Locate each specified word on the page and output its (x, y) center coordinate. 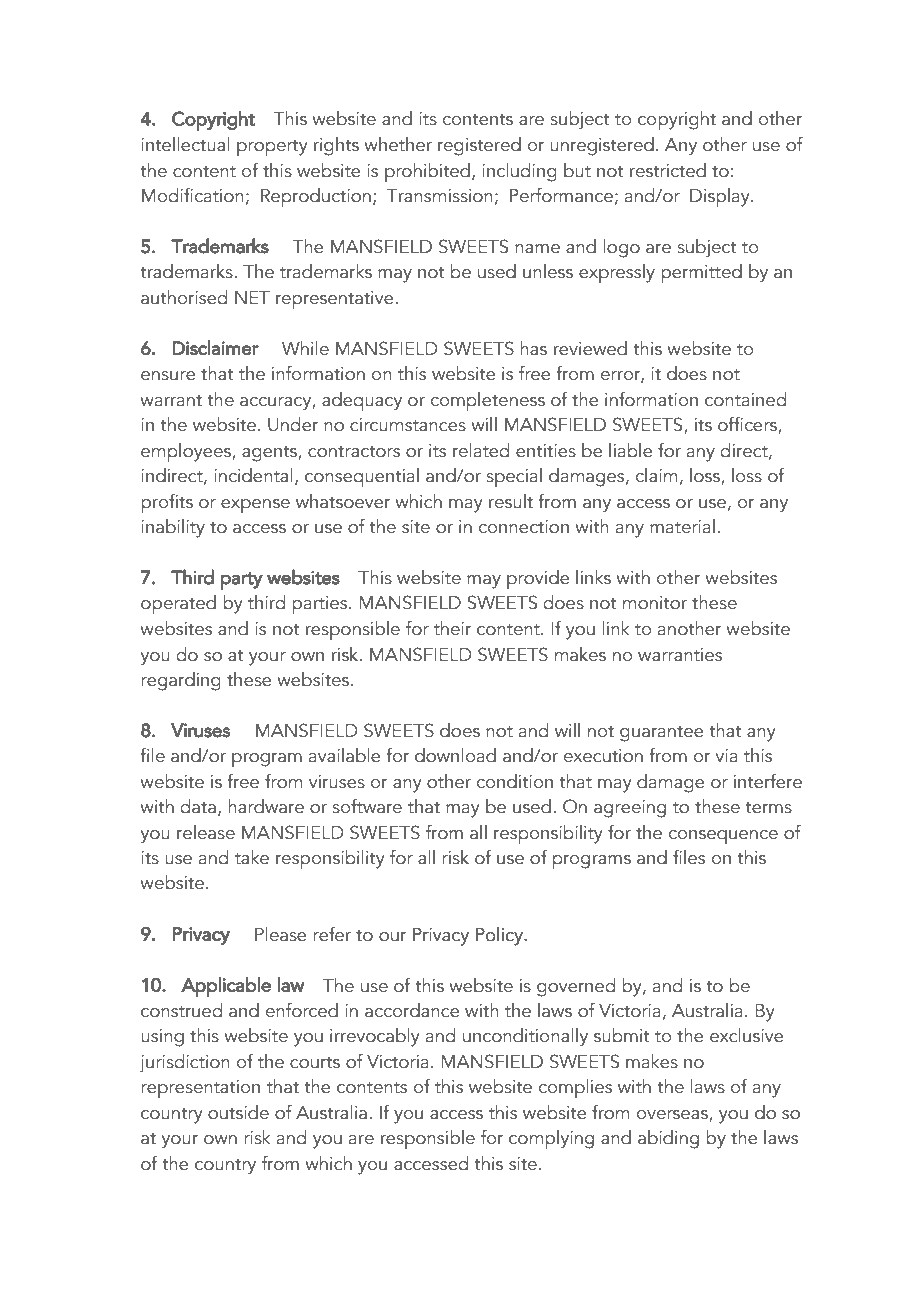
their (453, 628)
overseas (673, 1115)
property (272, 148)
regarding (181, 681)
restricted (668, 170)
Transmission (440, 196)
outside (238, 1112)
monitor (655, 603)
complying (551, 1139)
